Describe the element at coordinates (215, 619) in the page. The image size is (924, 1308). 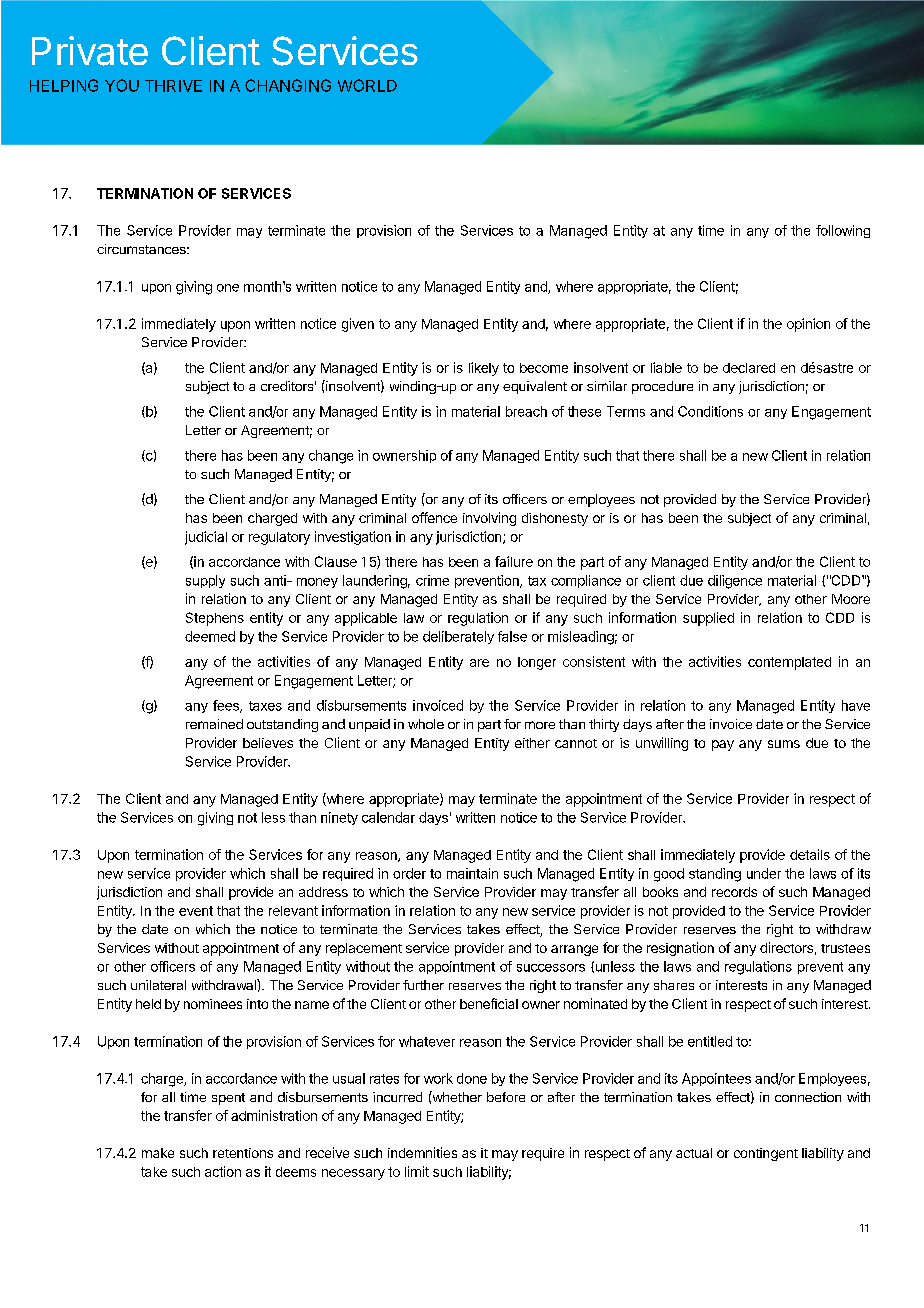
I see `Stephens` at that location.
